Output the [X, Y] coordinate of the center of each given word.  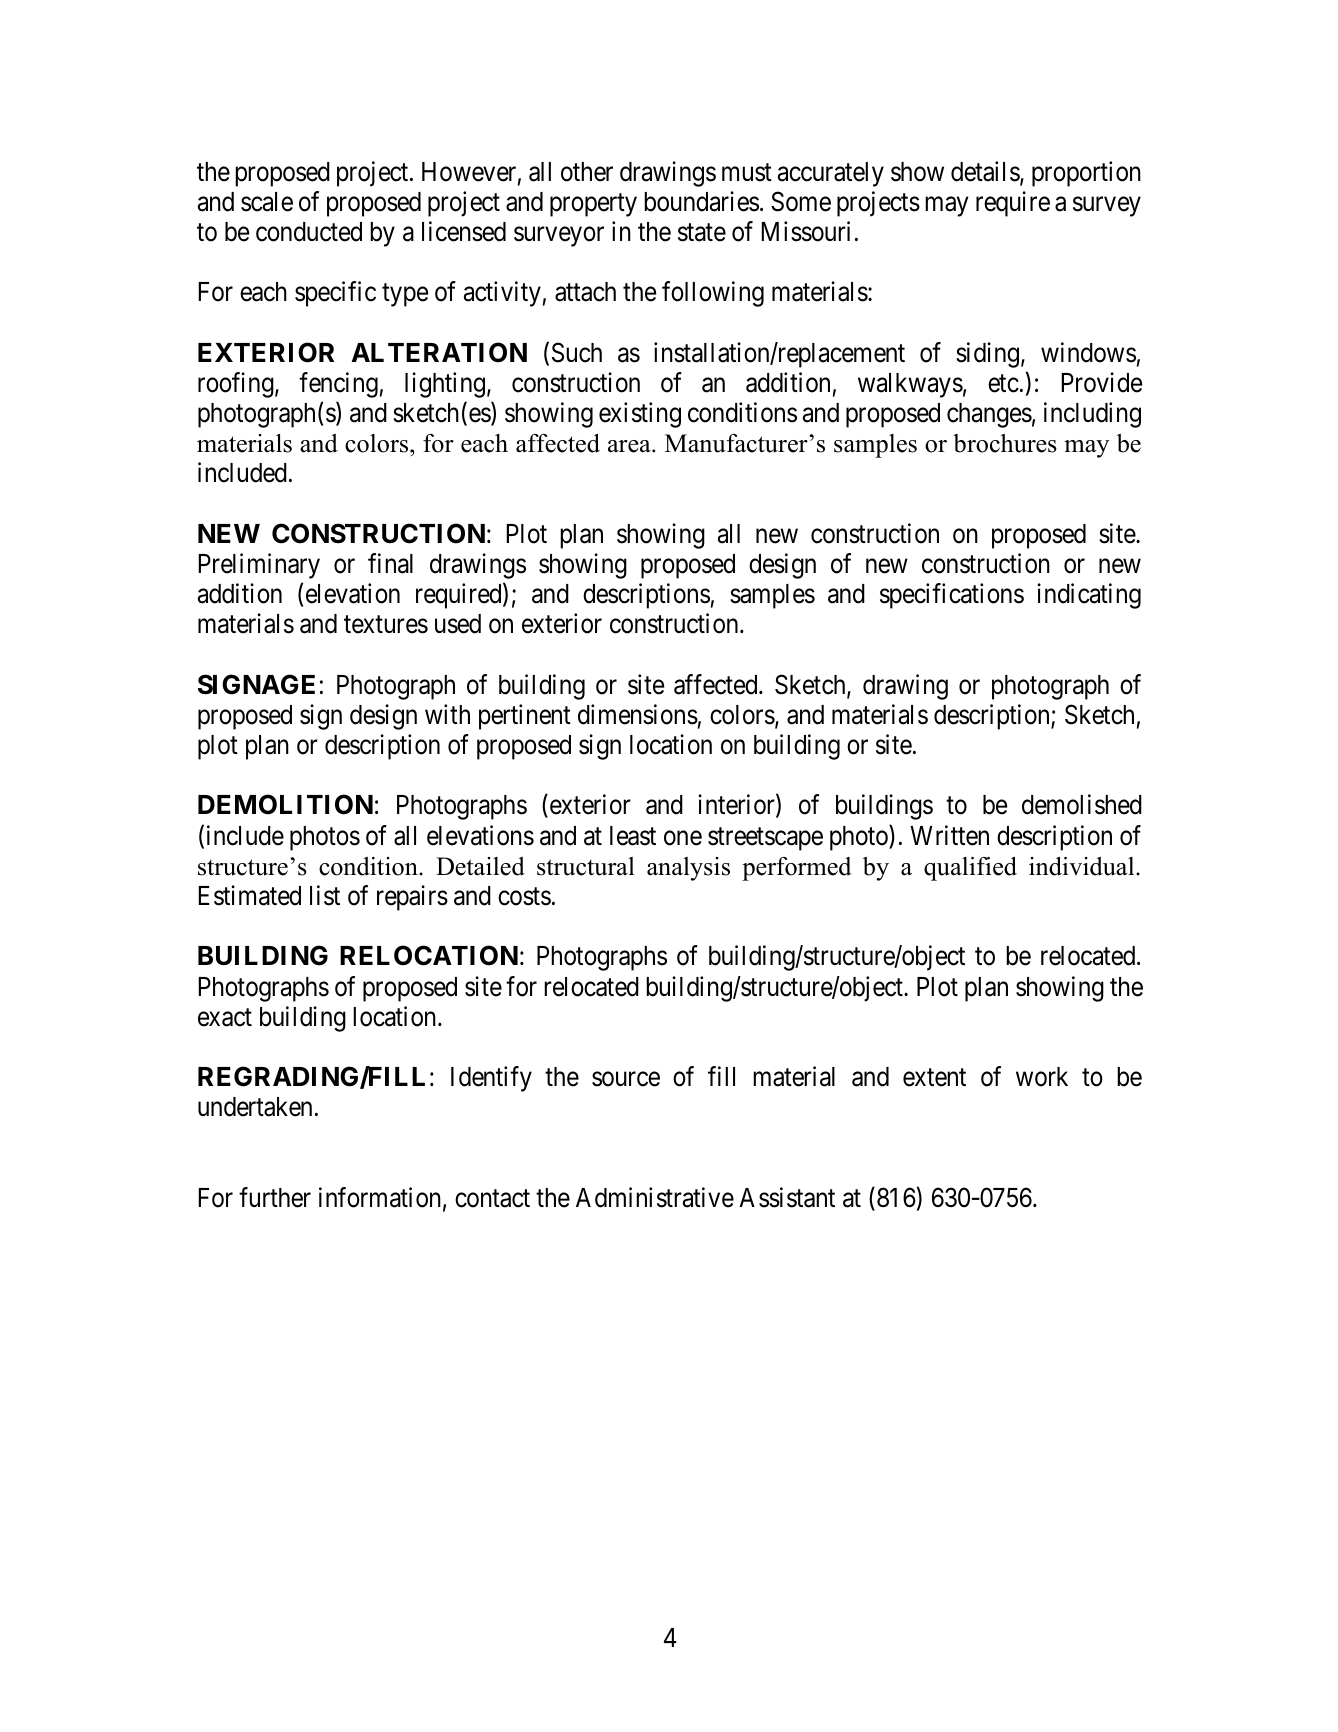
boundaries [701, 201]
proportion [1086, 174]
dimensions [638, 714]
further [275, 1197]
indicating [1089, 596]
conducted [309, 232]
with [447, 714]
